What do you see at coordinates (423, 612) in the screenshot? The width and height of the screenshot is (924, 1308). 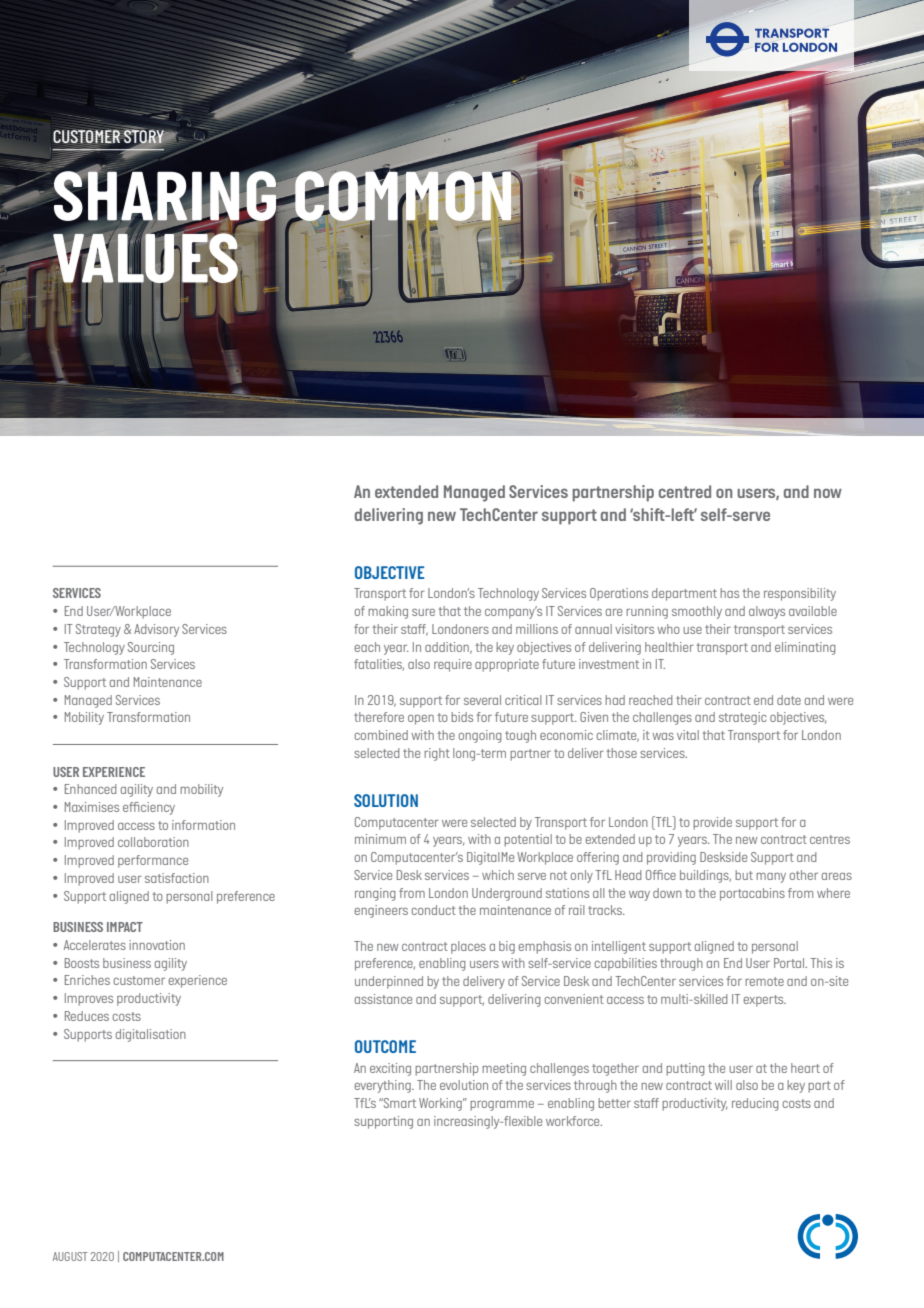 I see `sure` at bounding box center [423, 612].
